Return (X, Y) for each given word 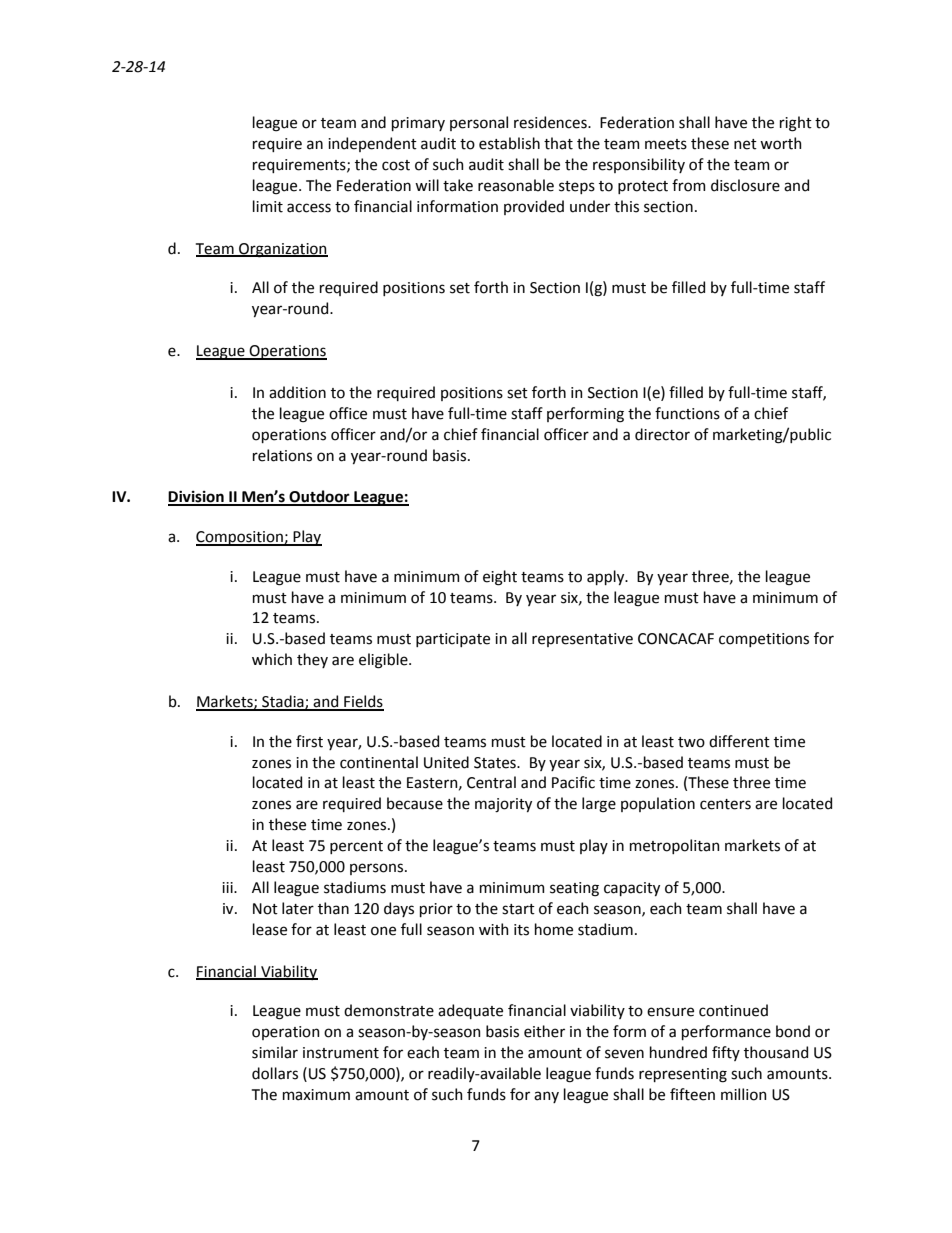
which (272, 659)
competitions (764, 640)
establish (509, 143)
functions (687, 413)
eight (500, 578)
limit (268, 206)
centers (725, 804)
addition (297, 392)
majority (503, 805)
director (662, 434)
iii (228, 887)
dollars (275, 1073)
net (745, 144)
